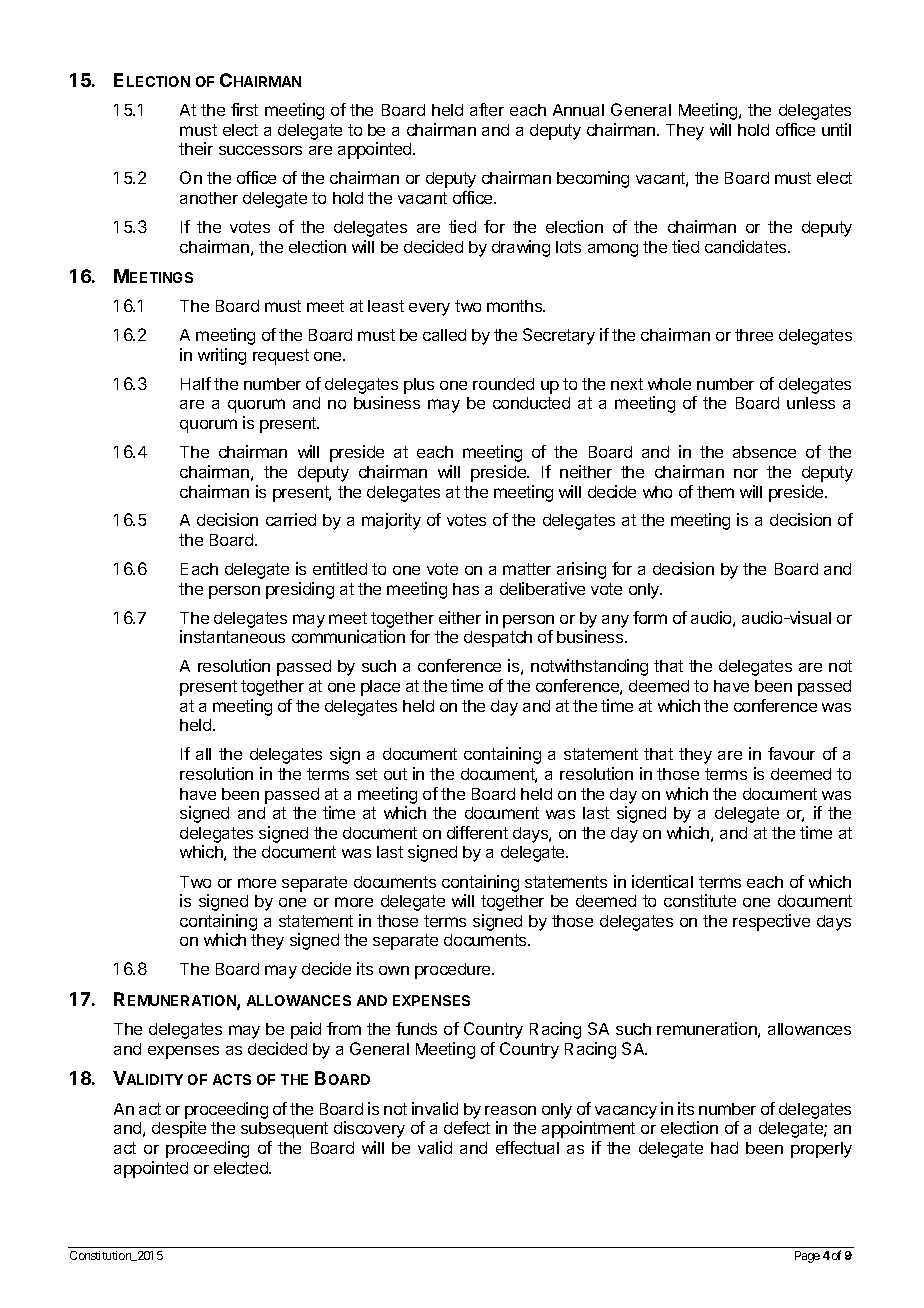  I want to click on successors, so click(260, 150).
